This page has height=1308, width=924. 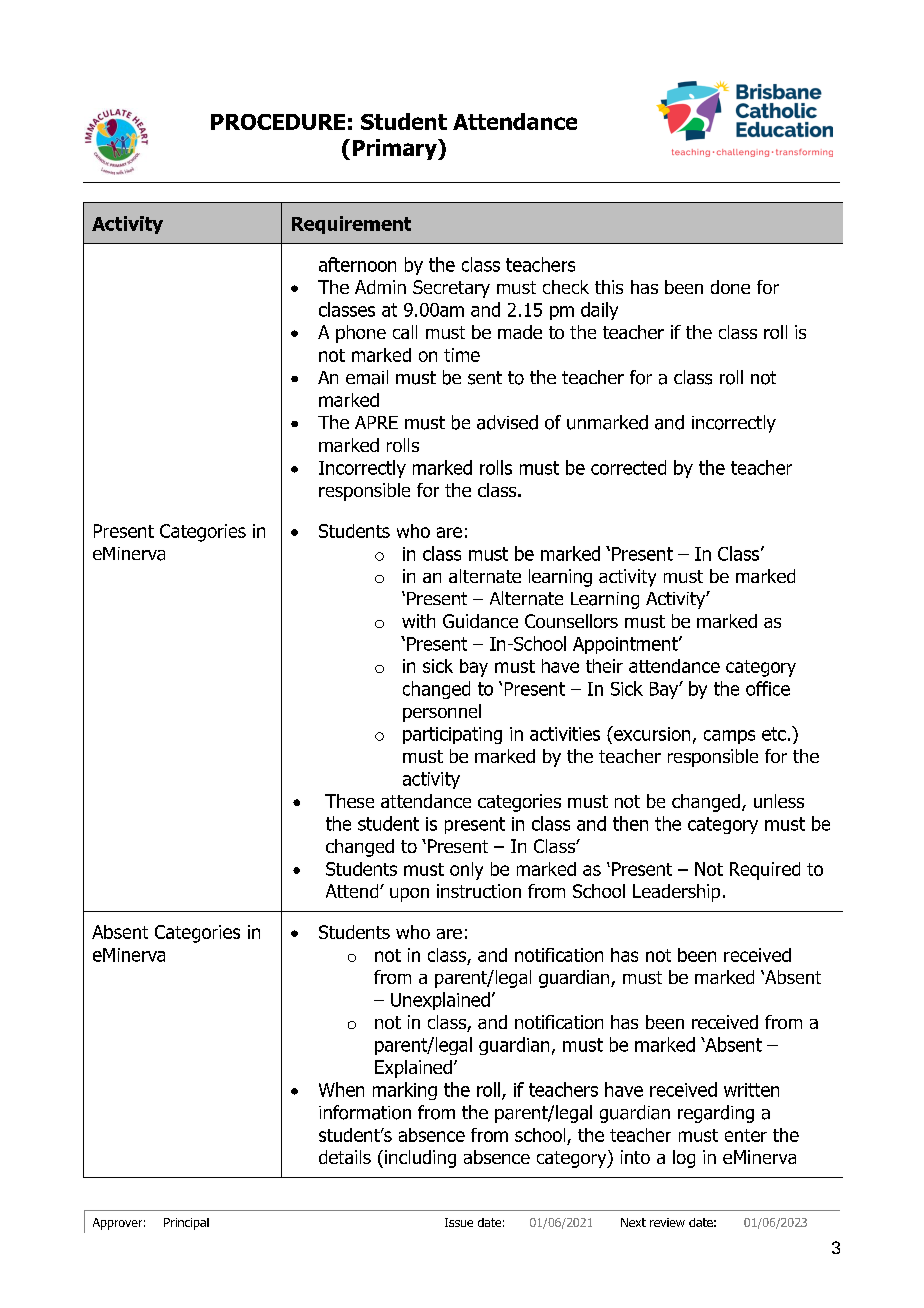 I want to click on office, so click(x=768, y=688).
